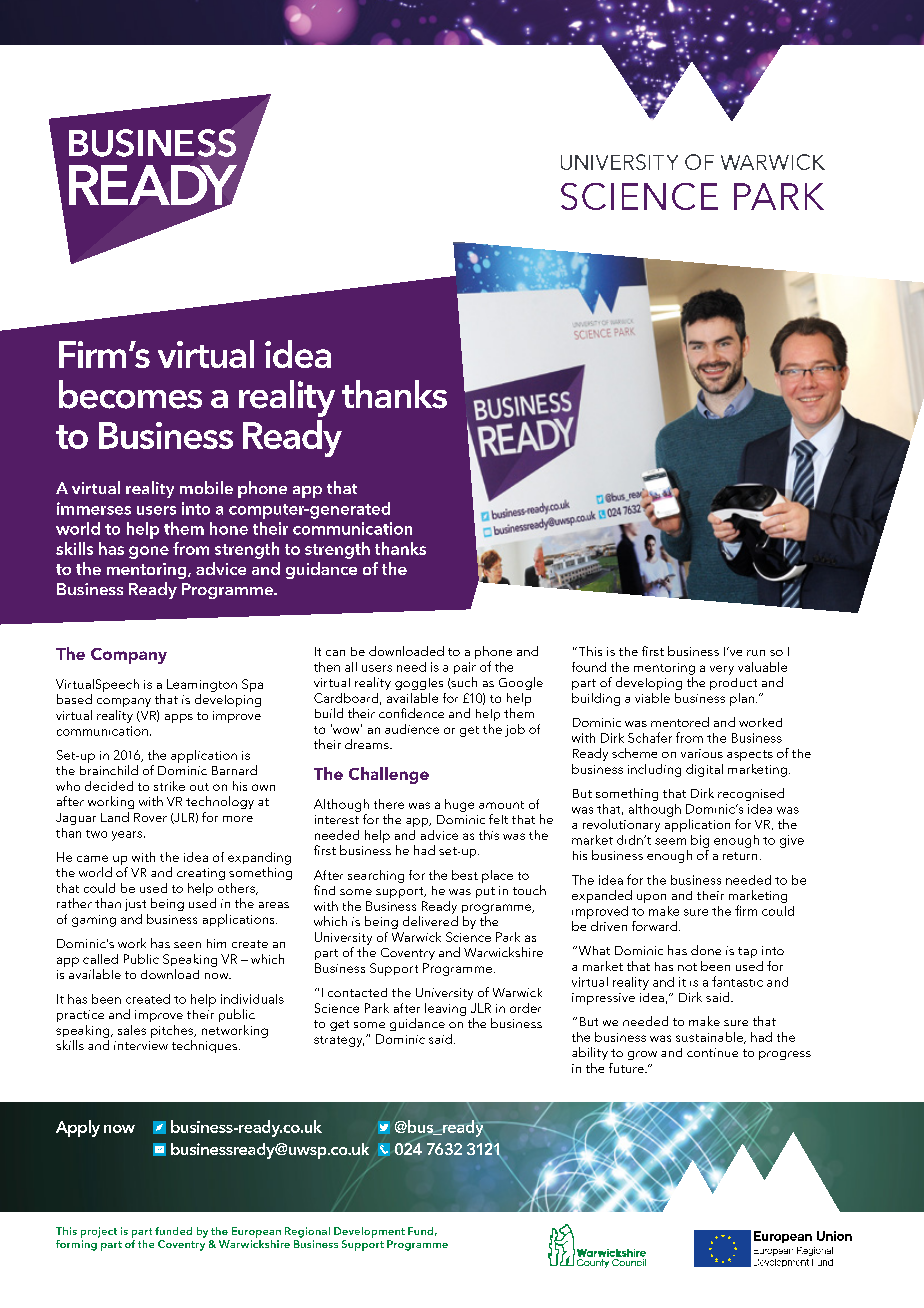  I want to click on pitches, so click(173, 1031).
